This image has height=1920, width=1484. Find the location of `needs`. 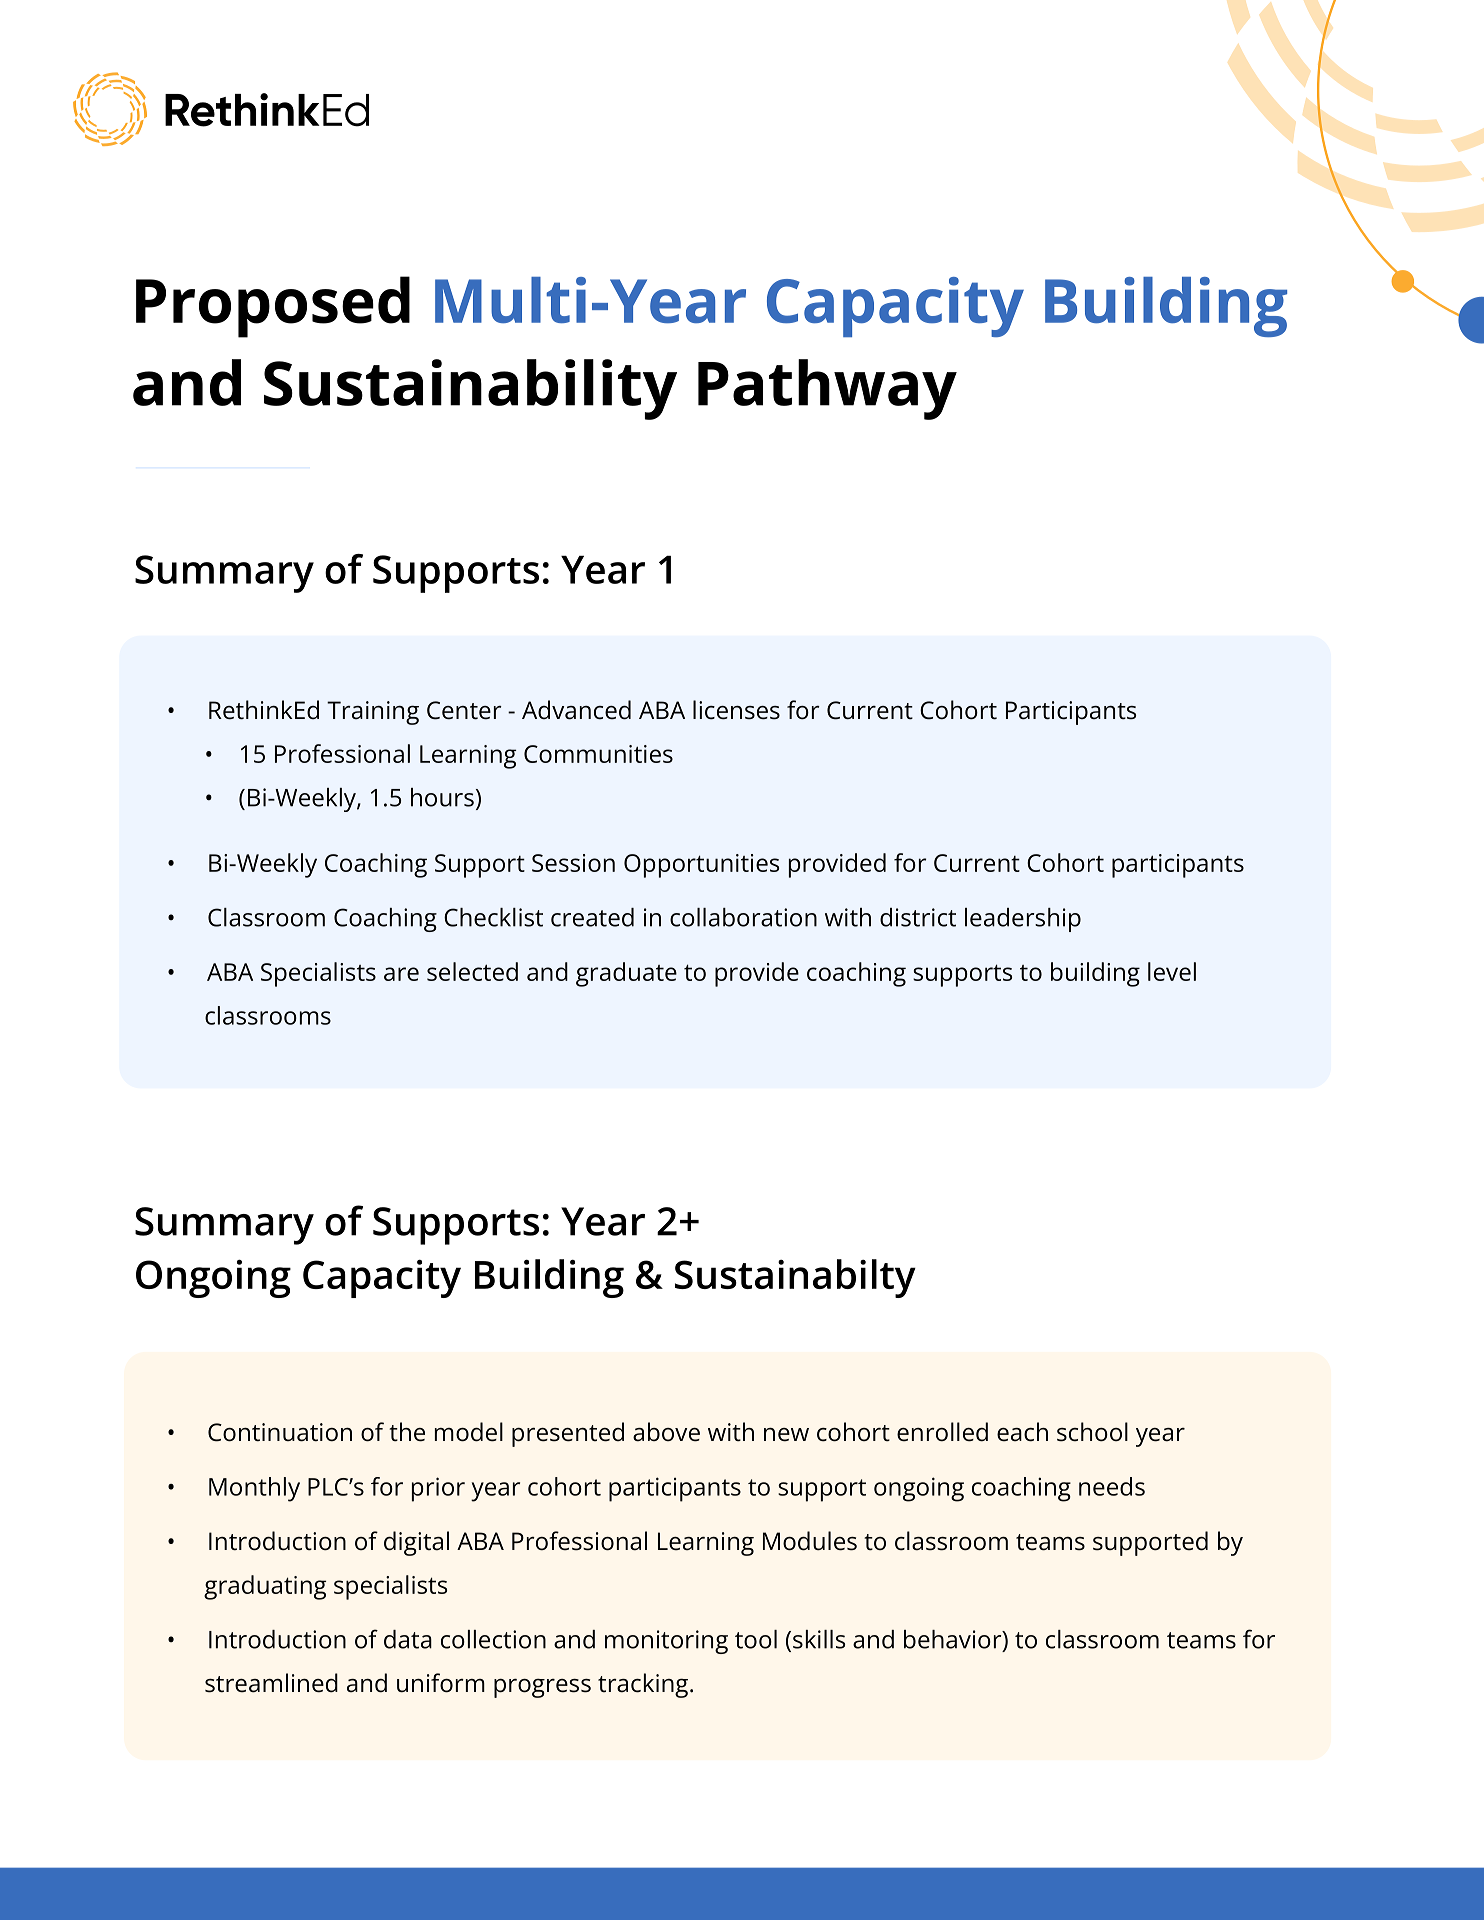

needs is located at coordinates (1112, 1486).
